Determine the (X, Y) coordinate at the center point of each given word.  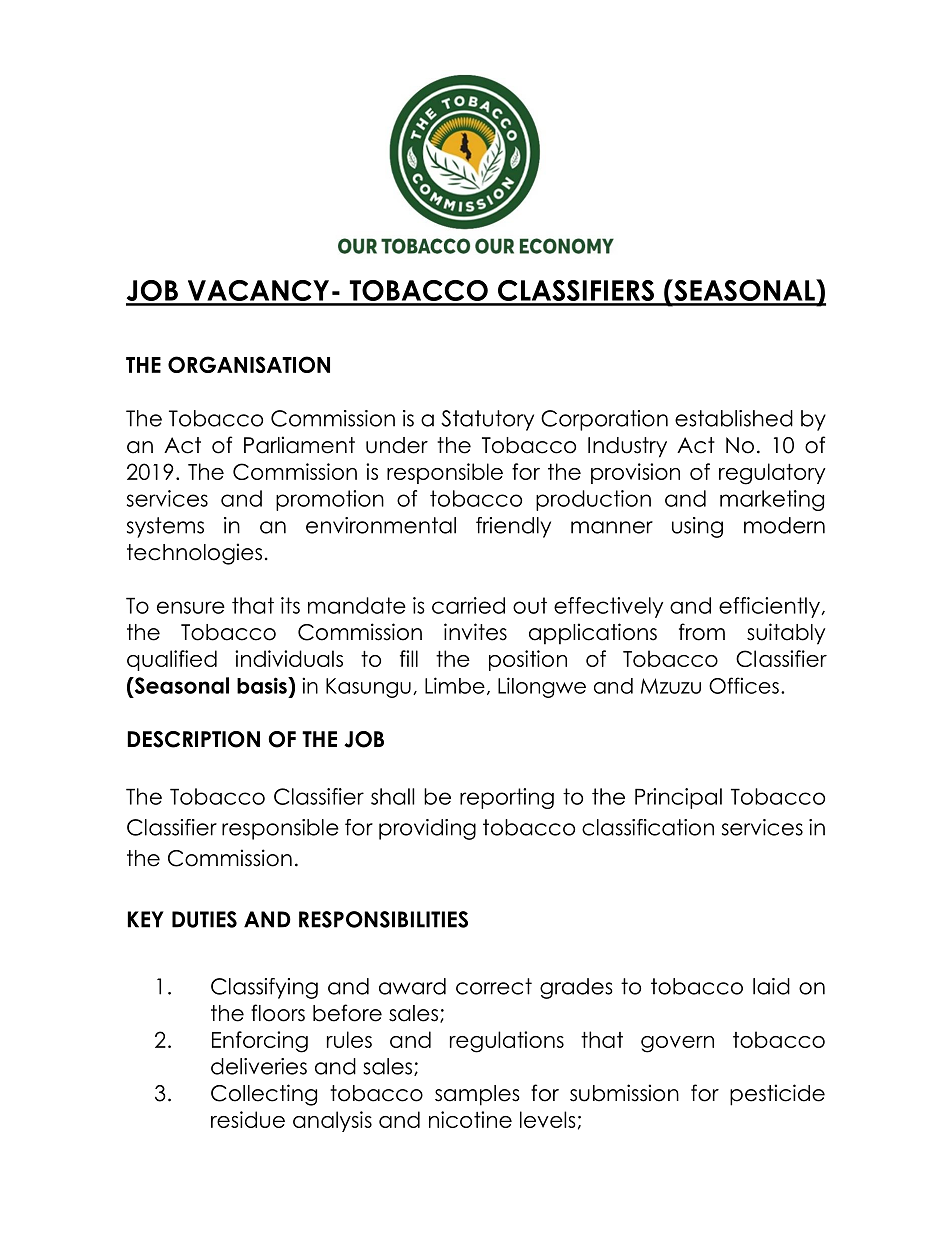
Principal (678, 798)
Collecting (264, 1095)
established (734, 418)
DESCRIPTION (193, 739)
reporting (507, 798)
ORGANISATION (249, 364)
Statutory (487, 420)
